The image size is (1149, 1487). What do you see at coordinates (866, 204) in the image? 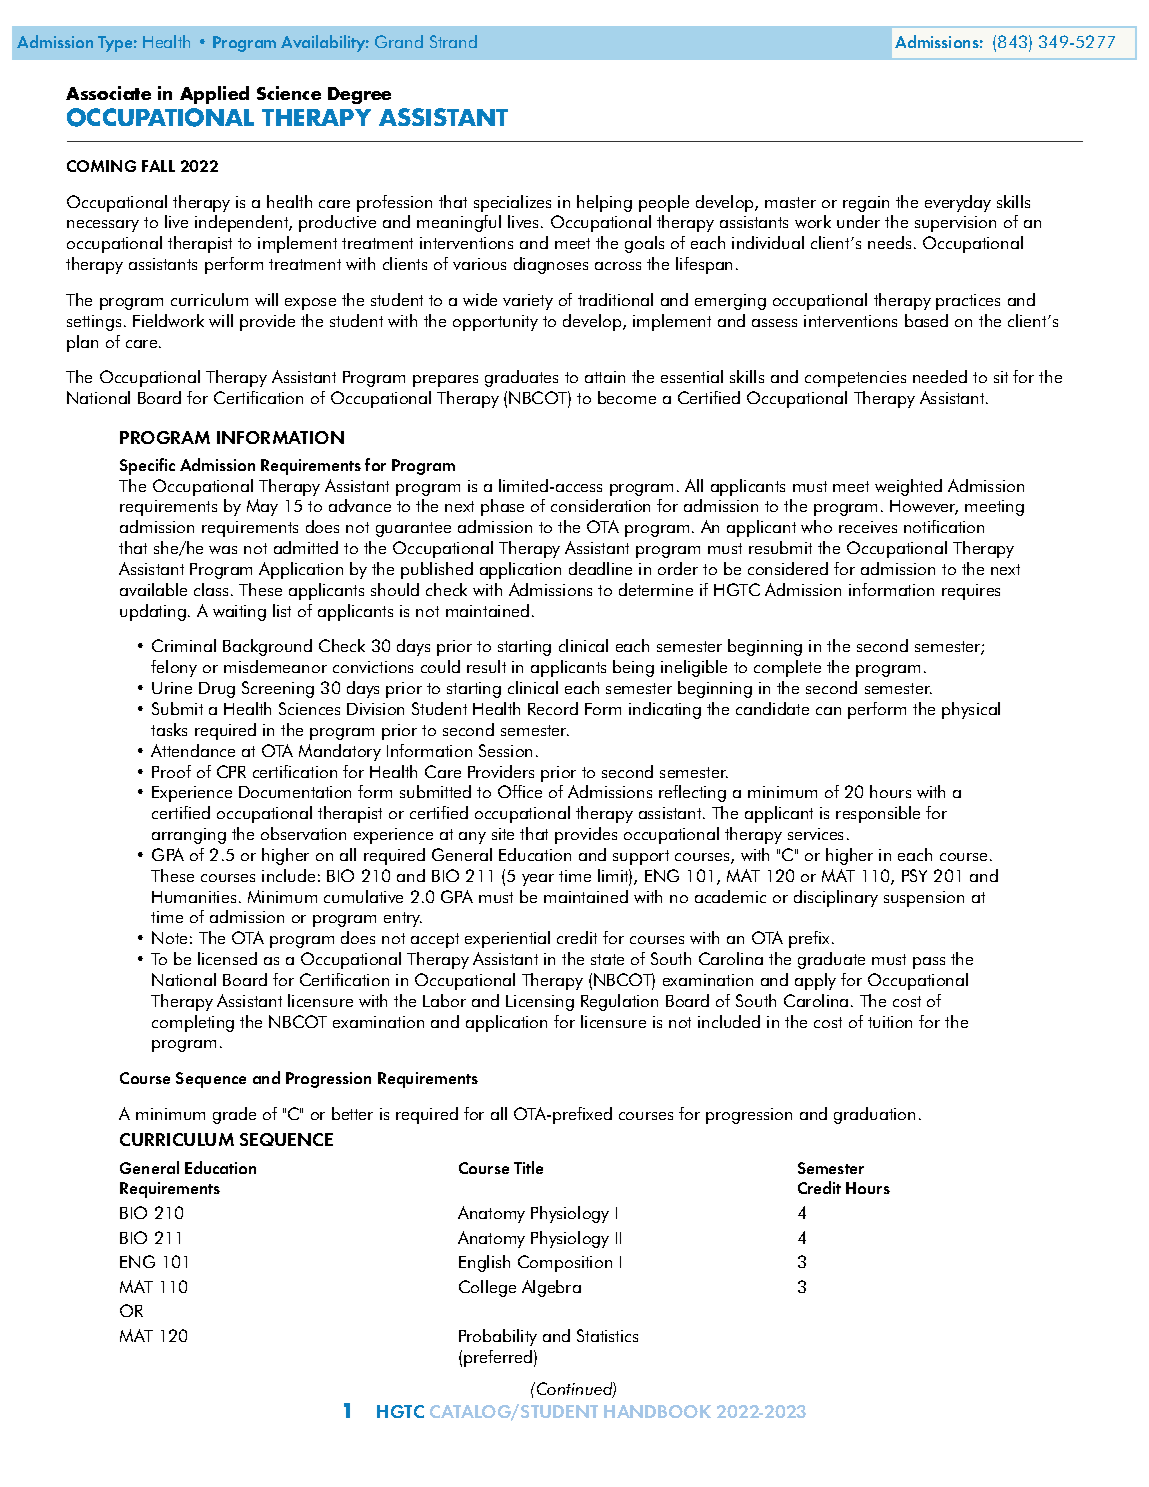
I see `regain` at bounding box center [866, 204].
